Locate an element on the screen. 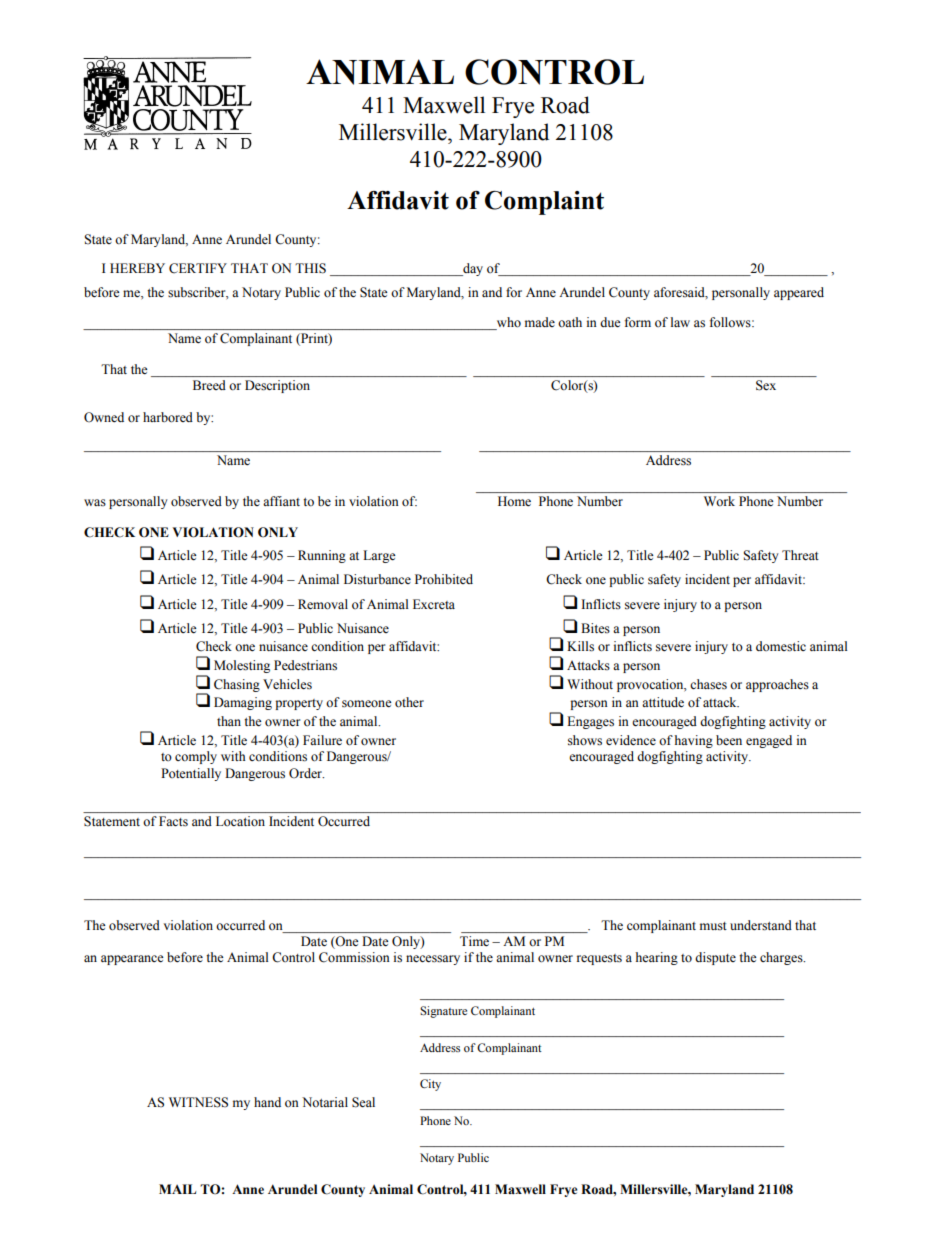  appeared is located at coordinates (799, 293).
